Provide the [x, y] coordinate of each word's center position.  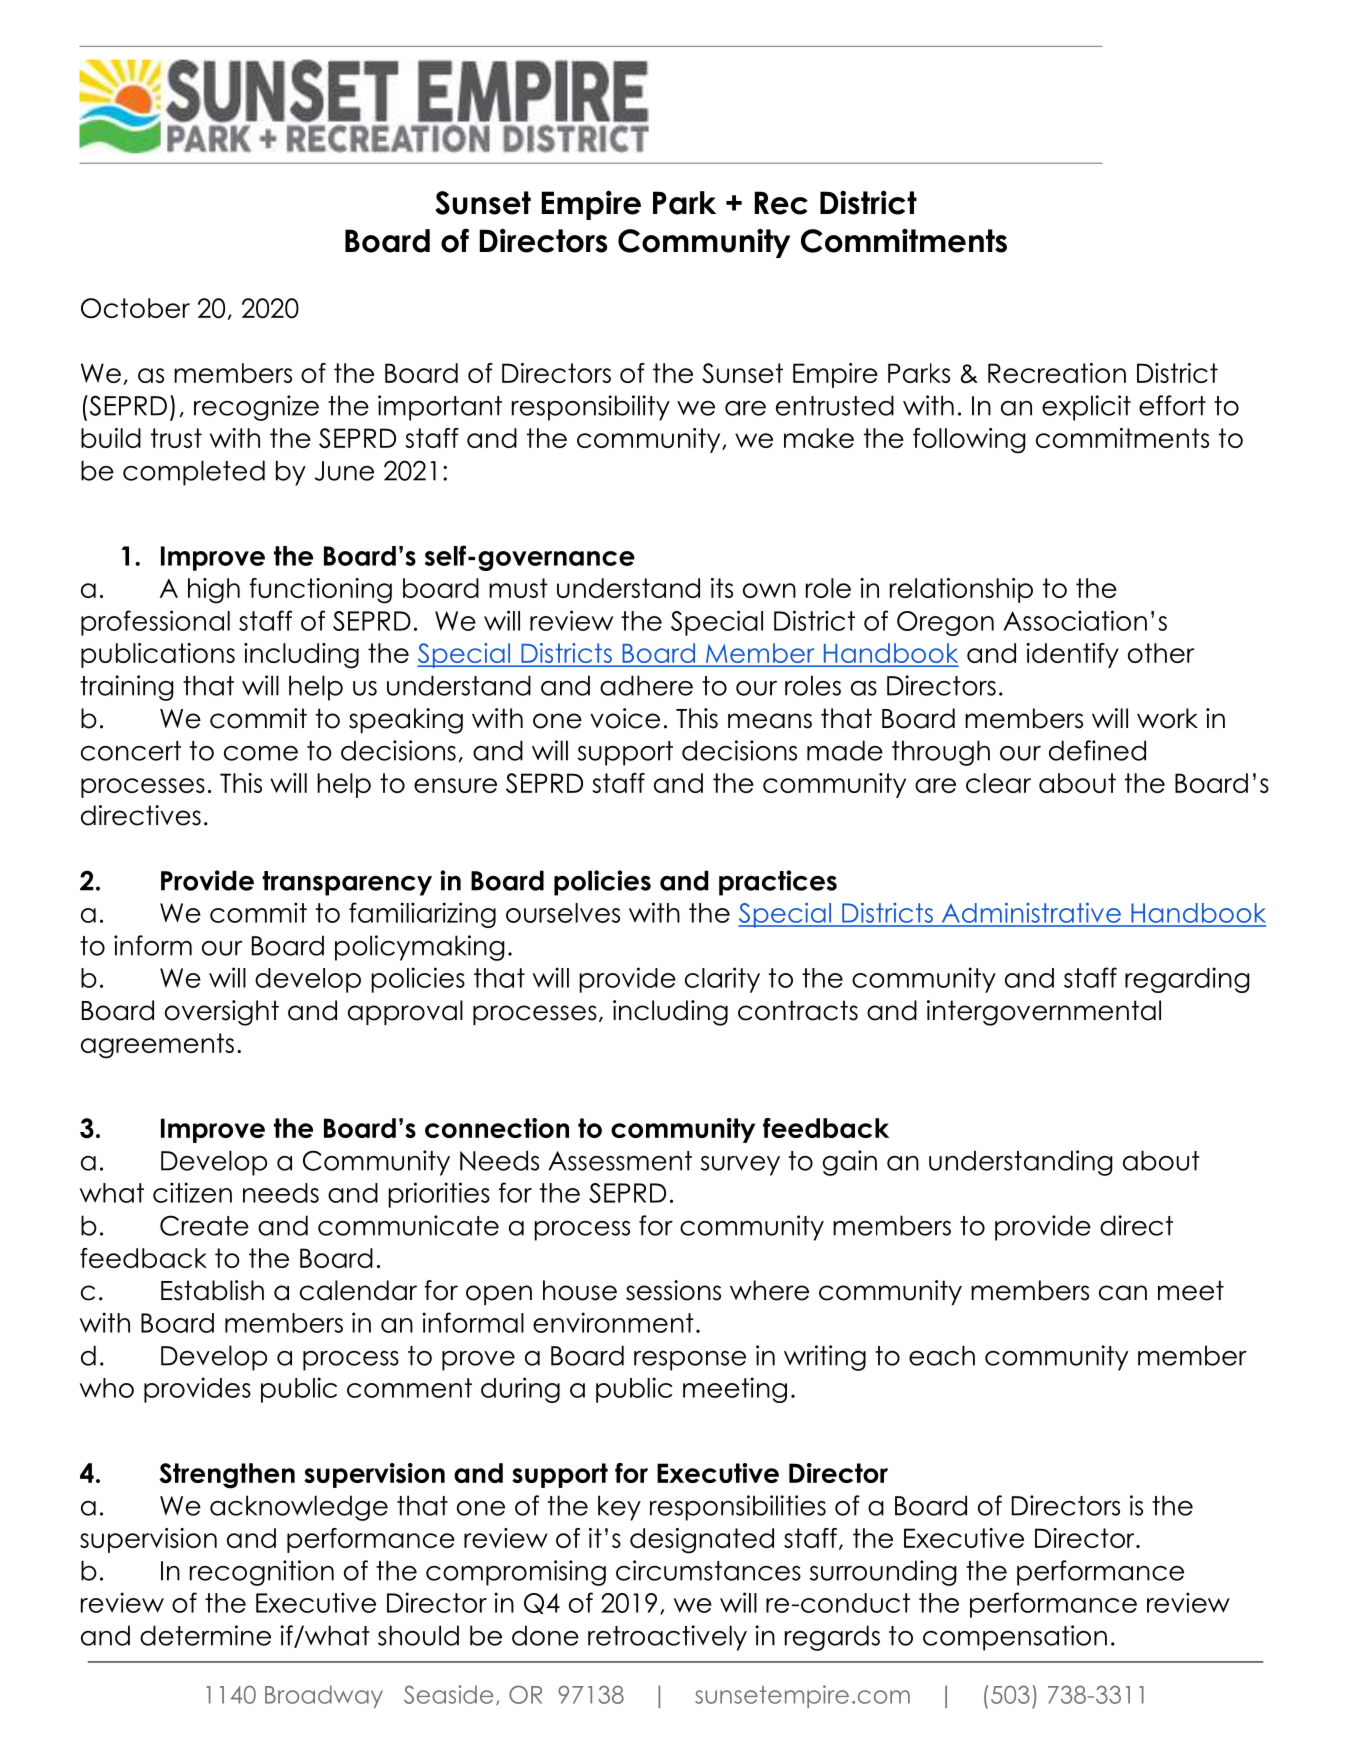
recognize [256, 408]
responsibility [591, 408]
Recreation [1057, 373]
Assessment [620, 1161]
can [1123, 1293]
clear [998, 783]
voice [625, 718]
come [261, 753]
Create [204, 1225]
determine [205, 1635]
